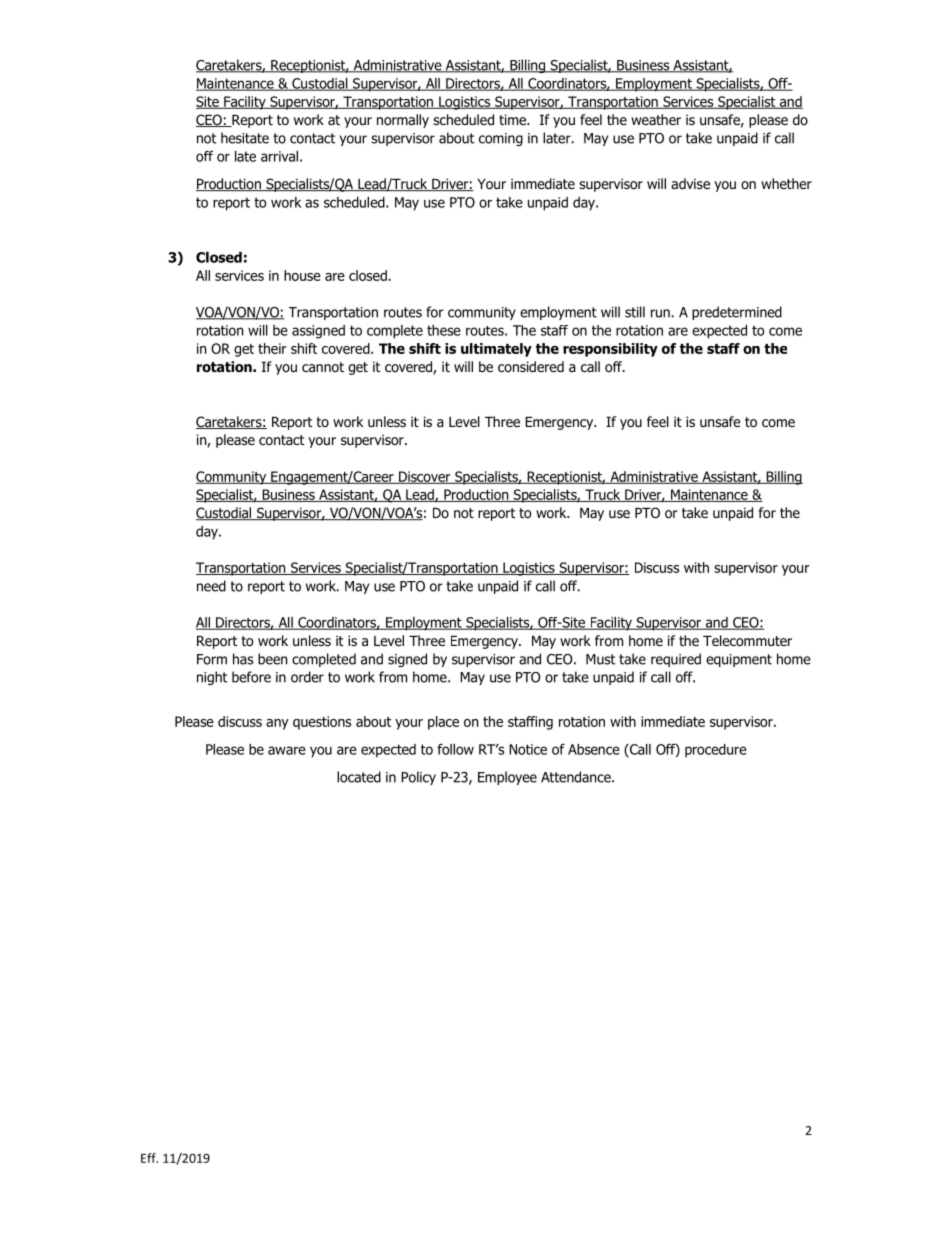 The image size is (952, 1233). Describe the element at coordinates (287, 750) in the screenshot. I see `aware` at that location.
